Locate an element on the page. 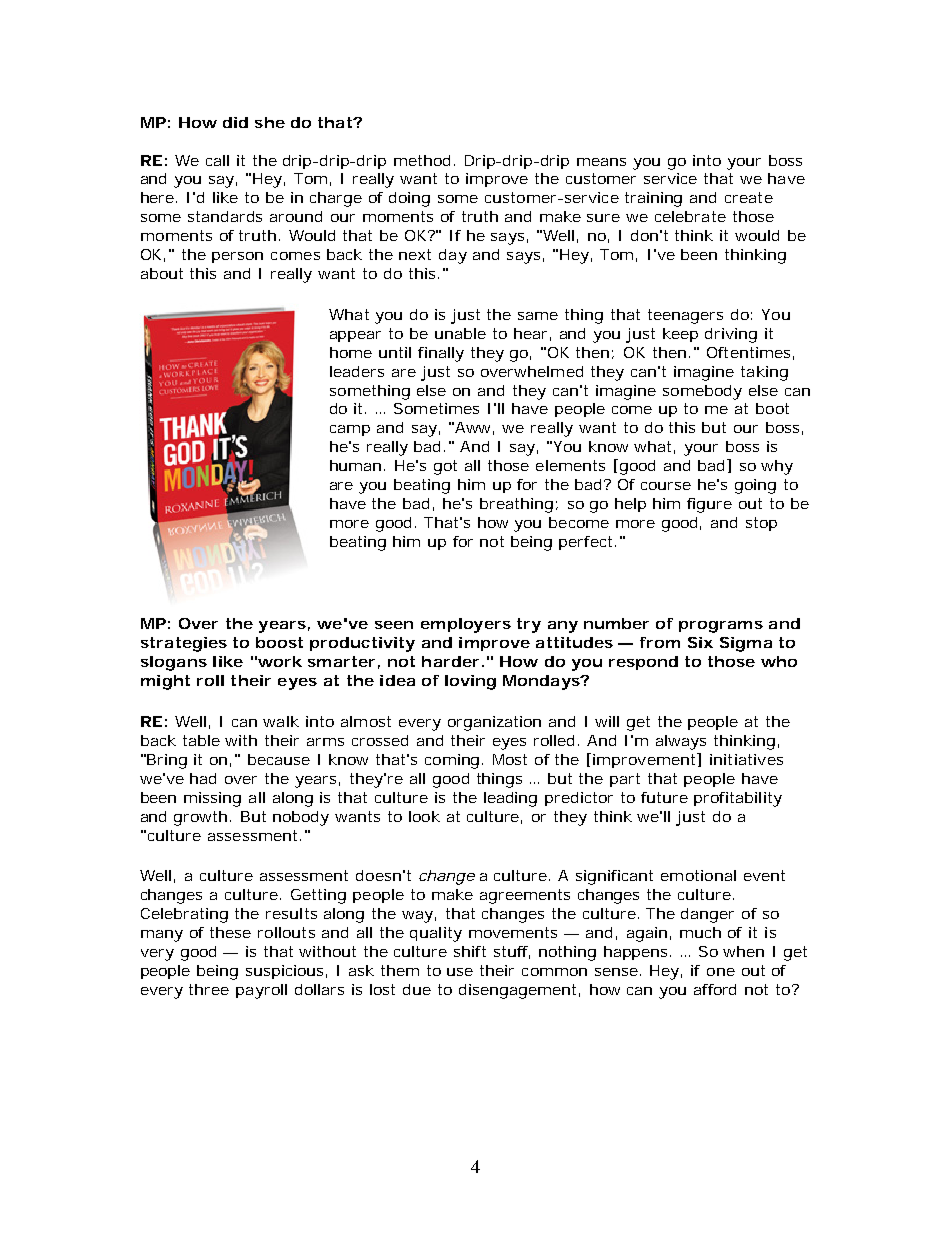 This document has width=952, height=1233. method is located at coordinates (424, 160).
